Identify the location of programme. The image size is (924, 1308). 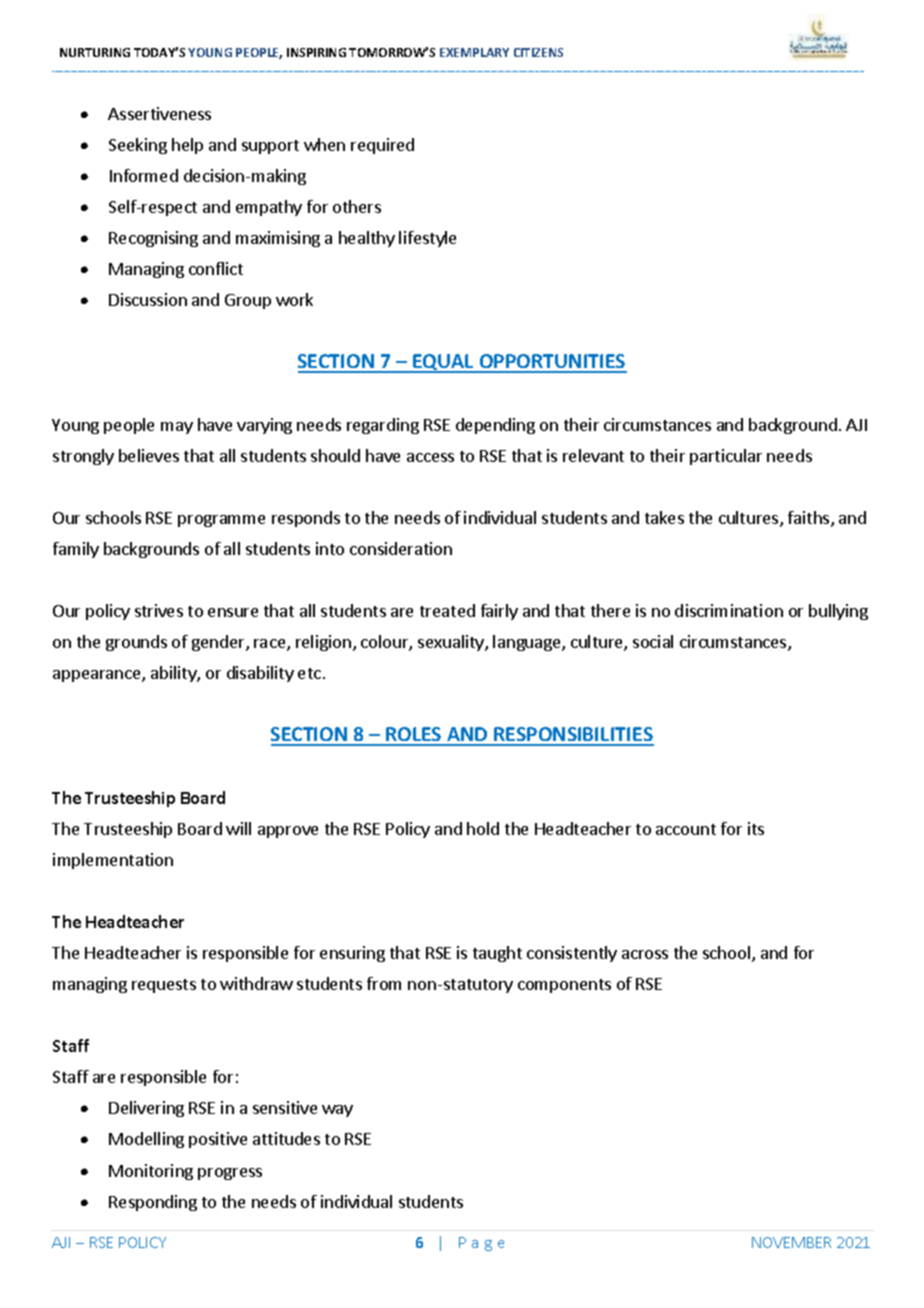
(221, 521).
